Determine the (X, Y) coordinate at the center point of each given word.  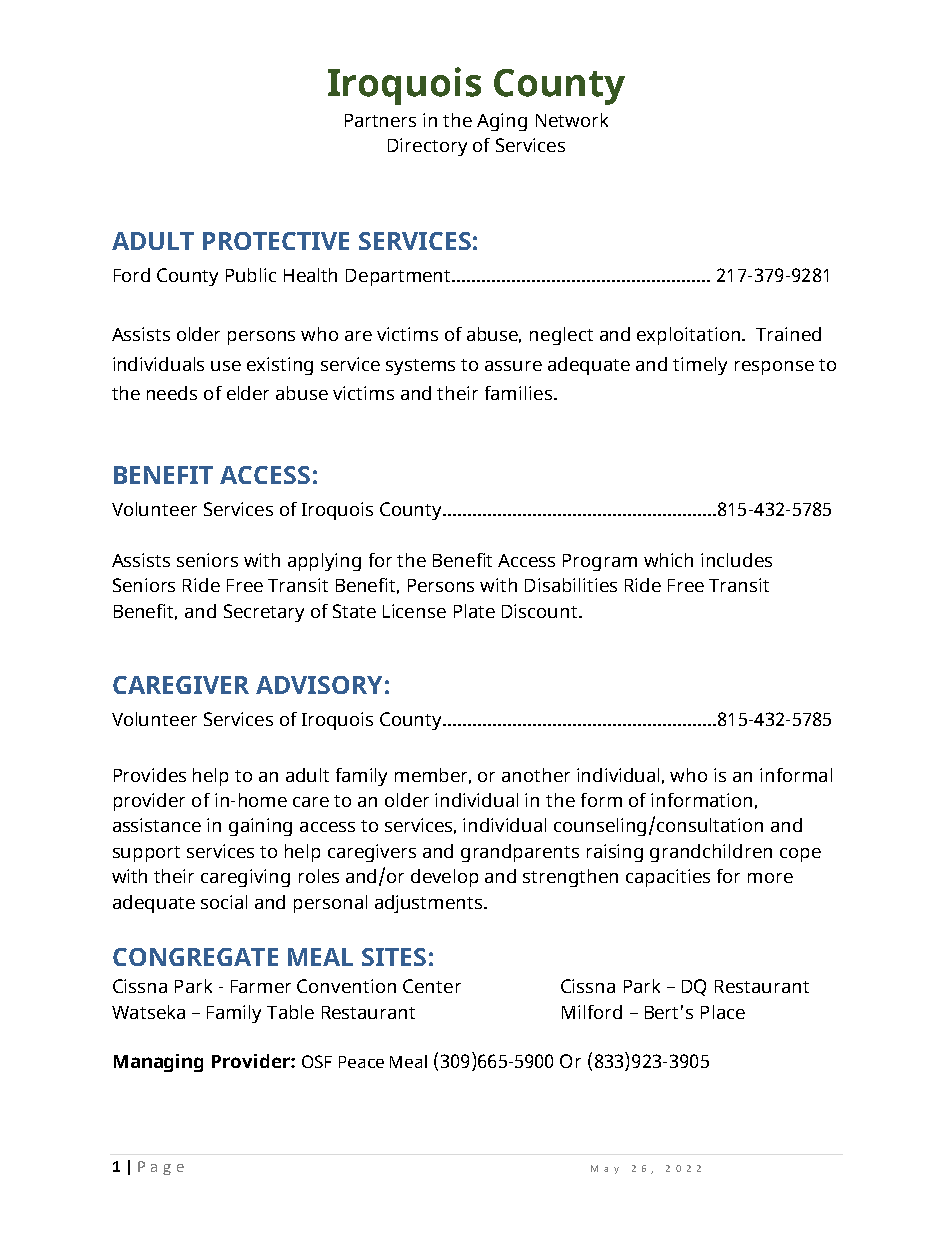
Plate (474, 611)
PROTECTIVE (276, 241)
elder (248, 393)
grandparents (520, 853)
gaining (260, 827)
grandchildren (711, 853)
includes (736, 560)
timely (700, 366)
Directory (427, 147)
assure (513, 366)
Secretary (264, 613)
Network (572, 120)
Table (290, 1012)
